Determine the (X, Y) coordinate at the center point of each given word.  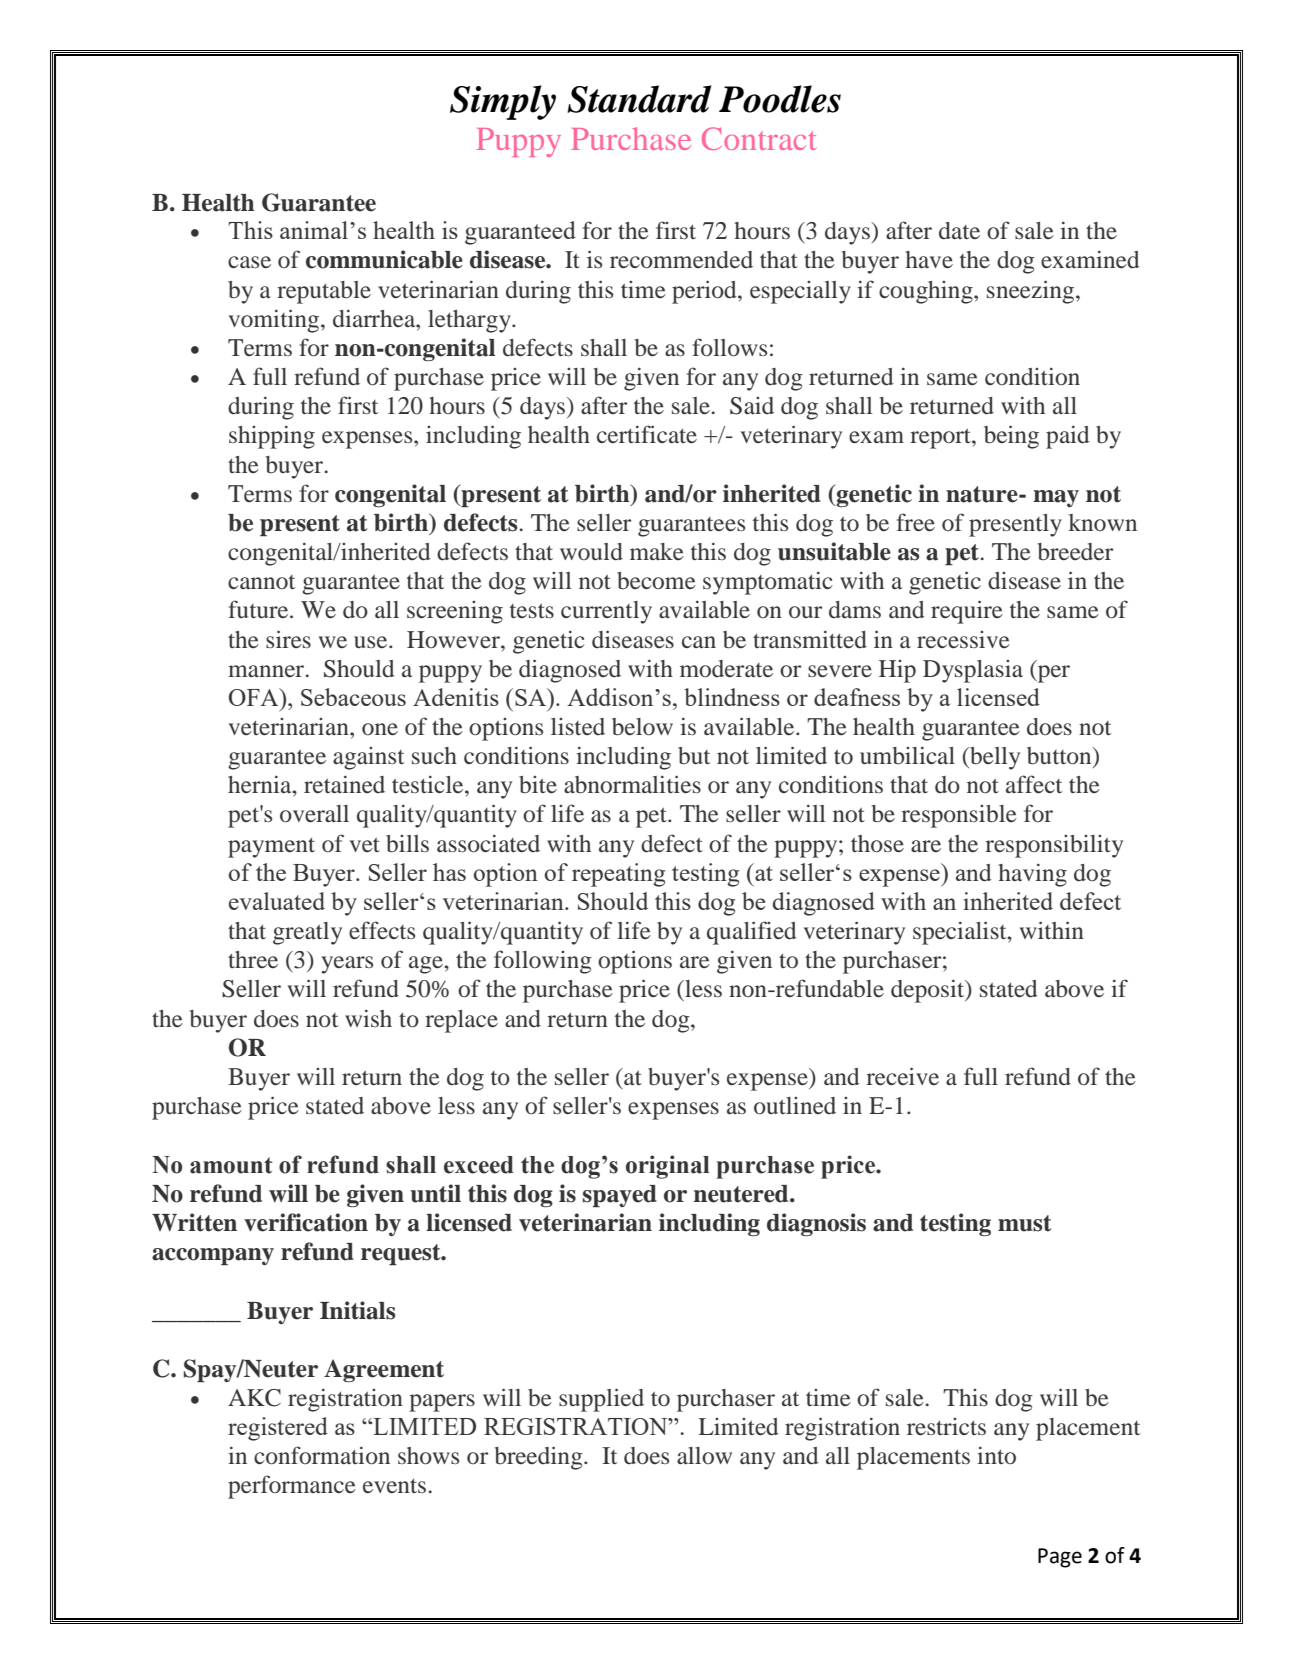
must (1025, 1223)
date (959, 231)
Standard (639, 99)
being (1011, 437)
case (249, 262)
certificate (647, 434)
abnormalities (632, 784)
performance (292, 1487)
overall (314, 814)
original (667, 1167)
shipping (272, 437)
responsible (959, 816)
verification (306, 1222)
